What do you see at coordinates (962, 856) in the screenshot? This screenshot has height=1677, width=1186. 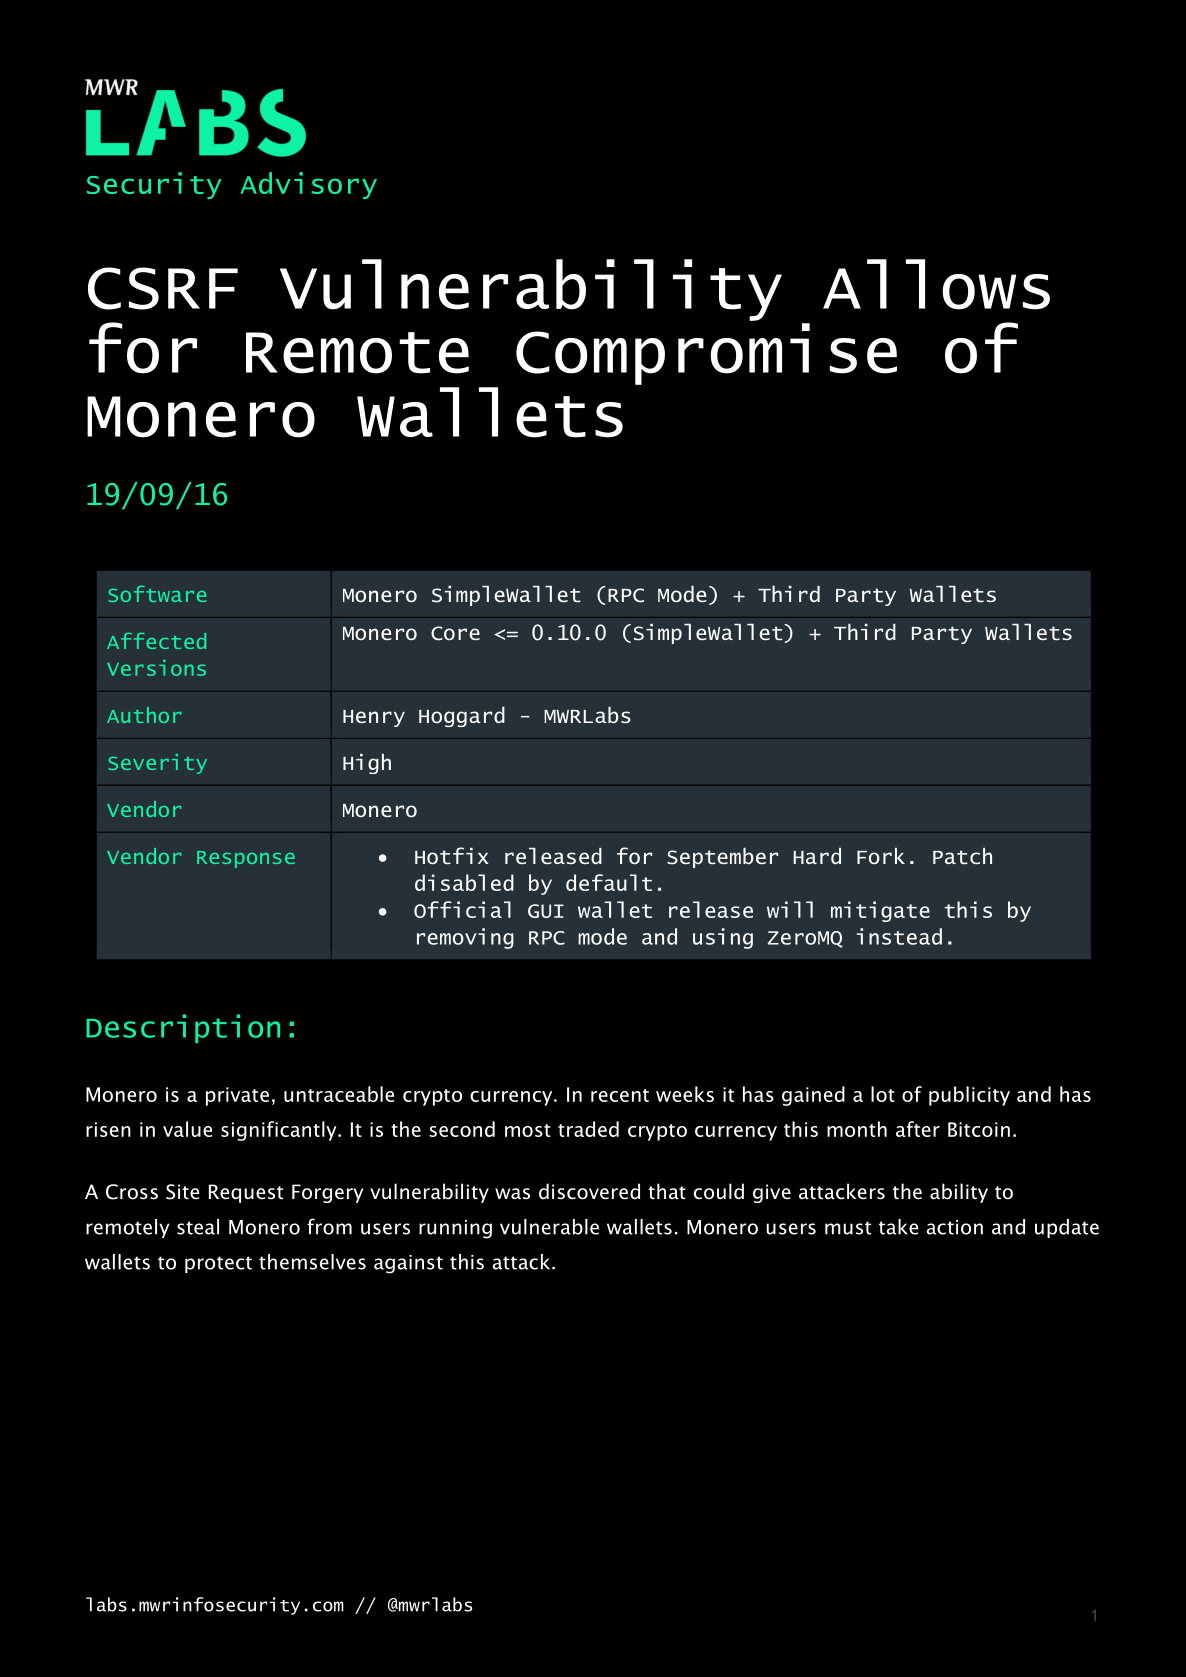 I see `Patch` at bounding box center [962, 856].
